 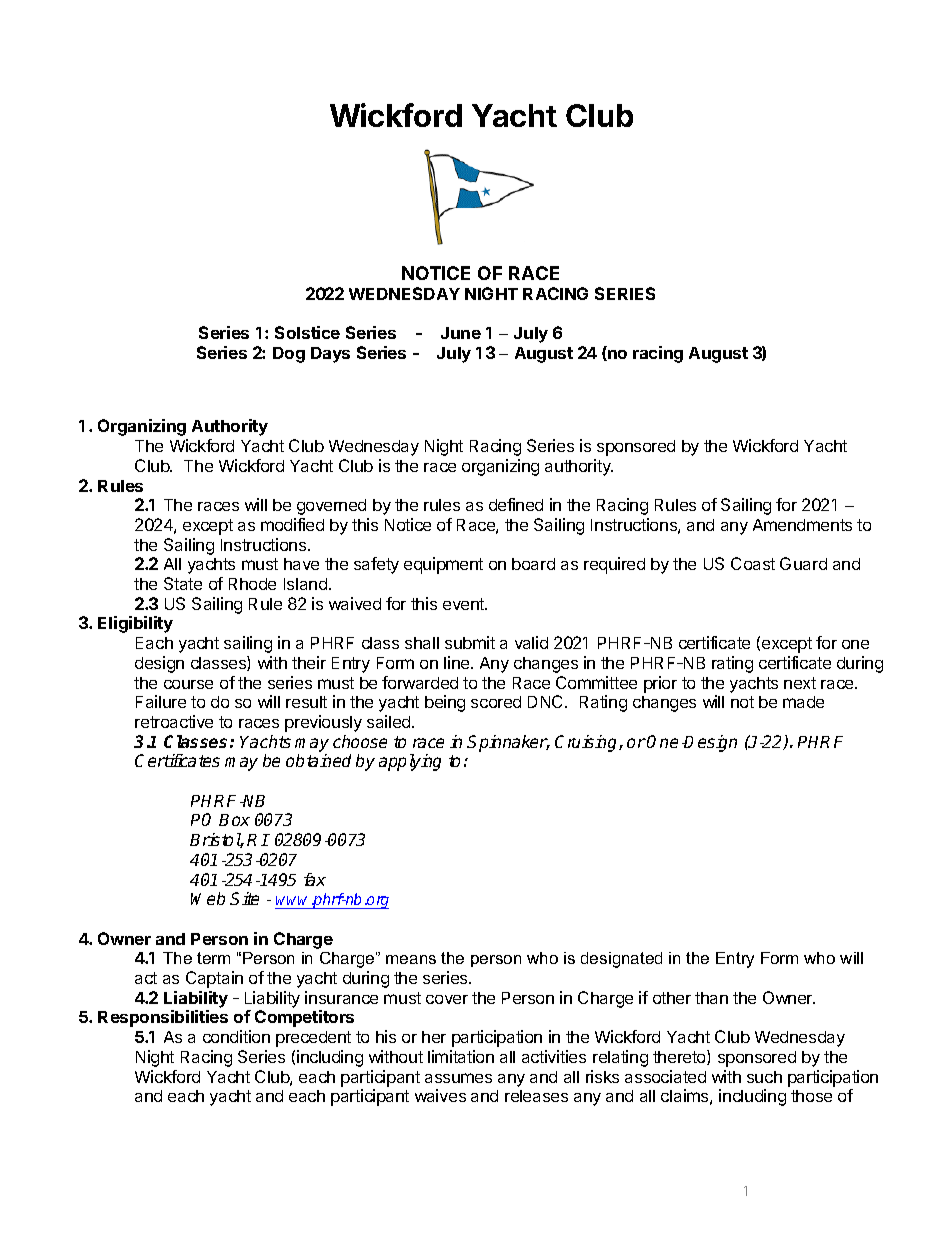 What do you see at coordinates (802, 525) in the page?
I see `Amendments` at bounding box center [802, 525].
